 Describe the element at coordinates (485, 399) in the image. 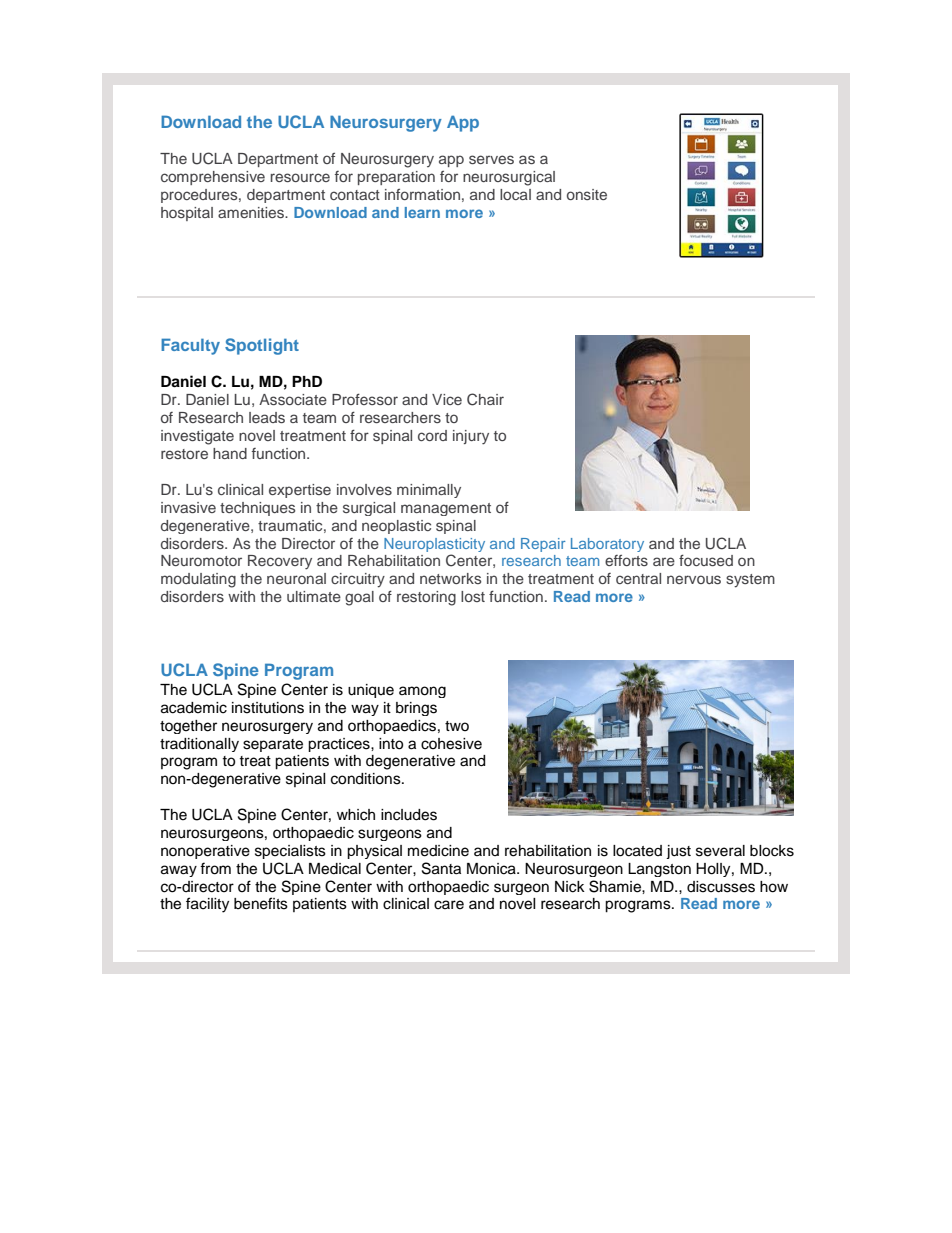

I see `Chair` at that location.
